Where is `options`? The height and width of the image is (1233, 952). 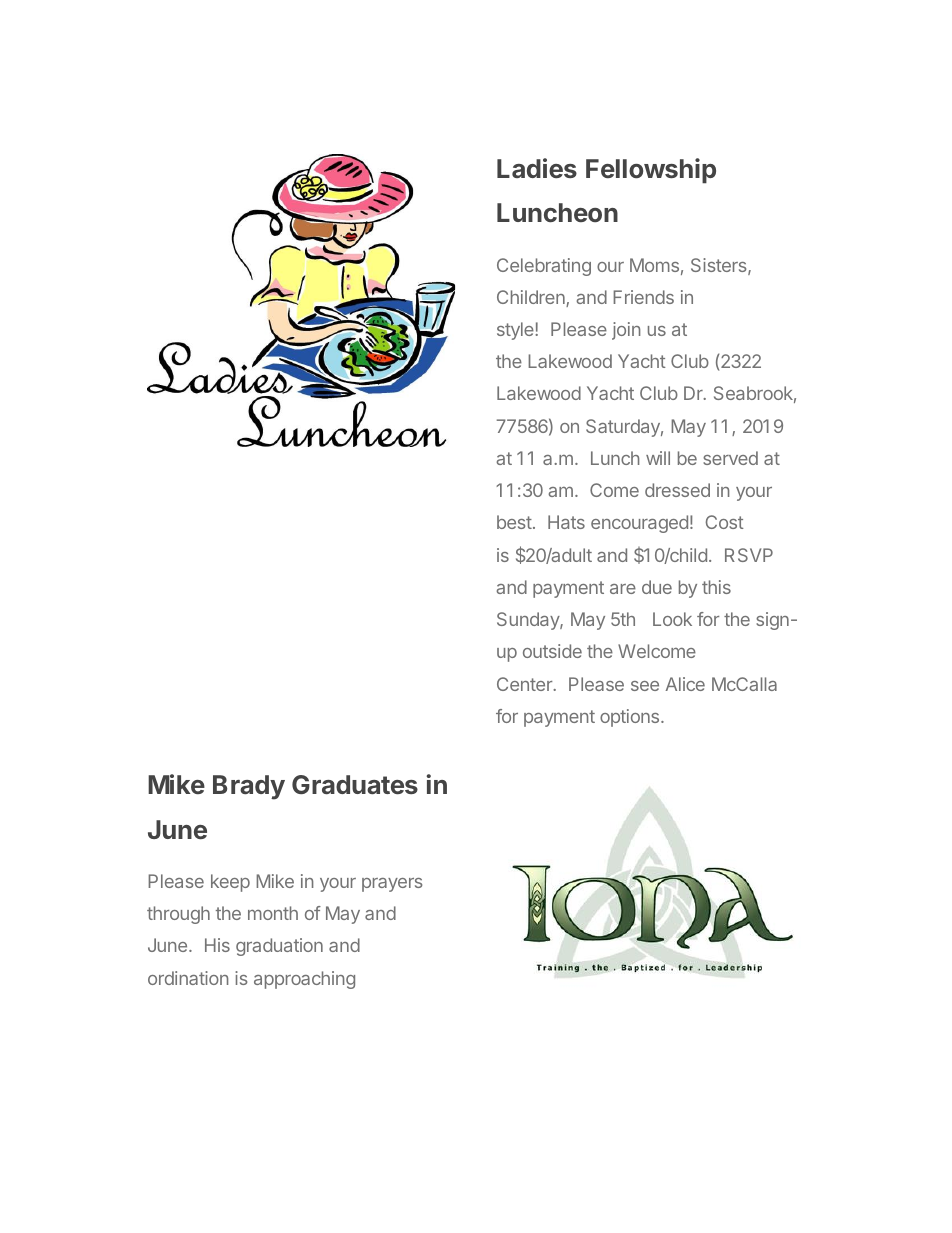 options is located at coordinates (631, 718).
